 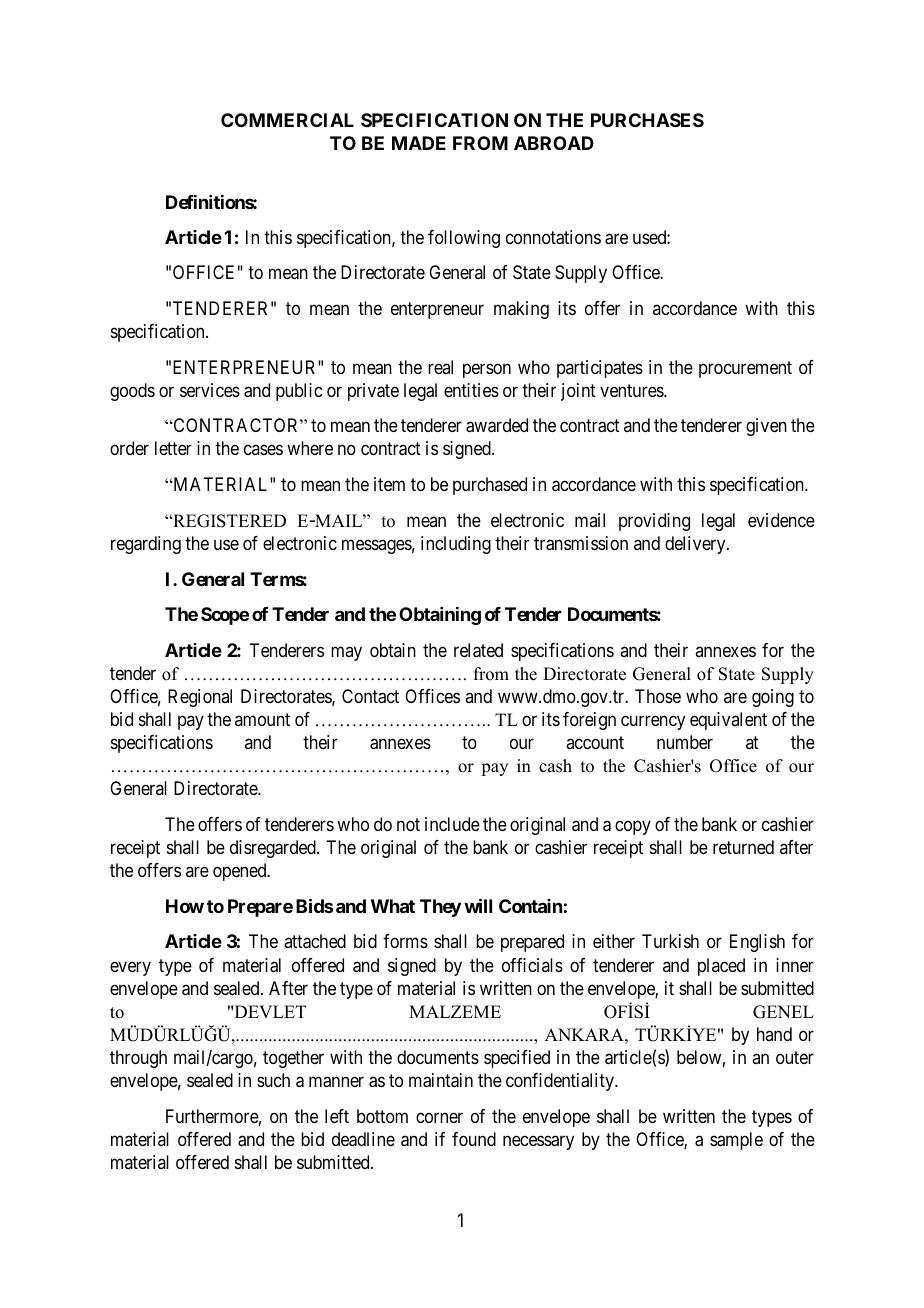 What do you see at coordinates (554, 143) in the image?
I see `ABROAD` at bounding box center [554, 143].
